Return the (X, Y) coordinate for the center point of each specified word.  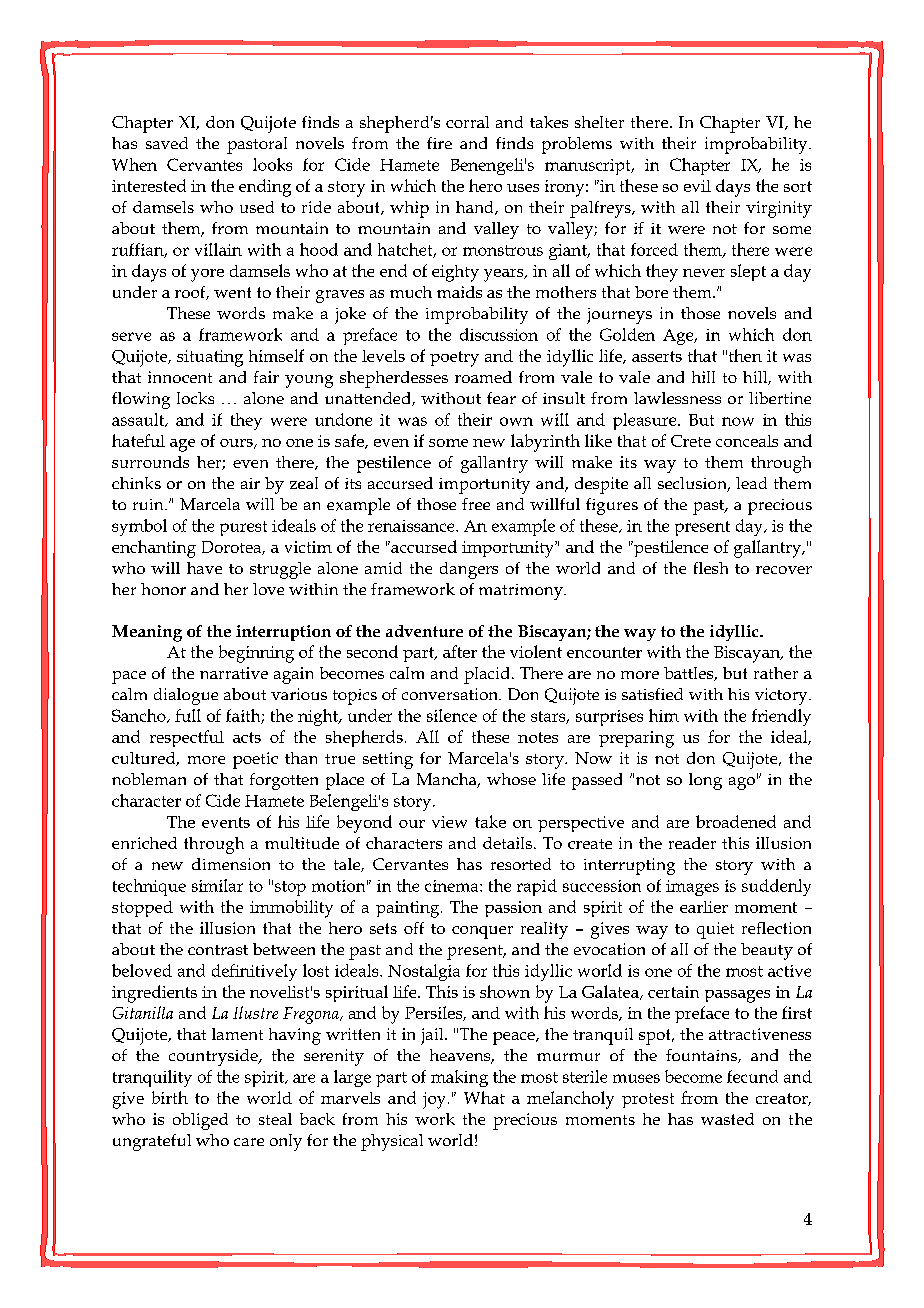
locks (195, 398)
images (692, 888)
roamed (483, 377)
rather (776, 673)
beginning (256, 654)
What (484, 1097)
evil (697, 186)
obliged (200, 1121)
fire (439, 143)
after (460, 651)
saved (167, 143)
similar (217, 885)
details (507, 843)
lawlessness (677, 398)
